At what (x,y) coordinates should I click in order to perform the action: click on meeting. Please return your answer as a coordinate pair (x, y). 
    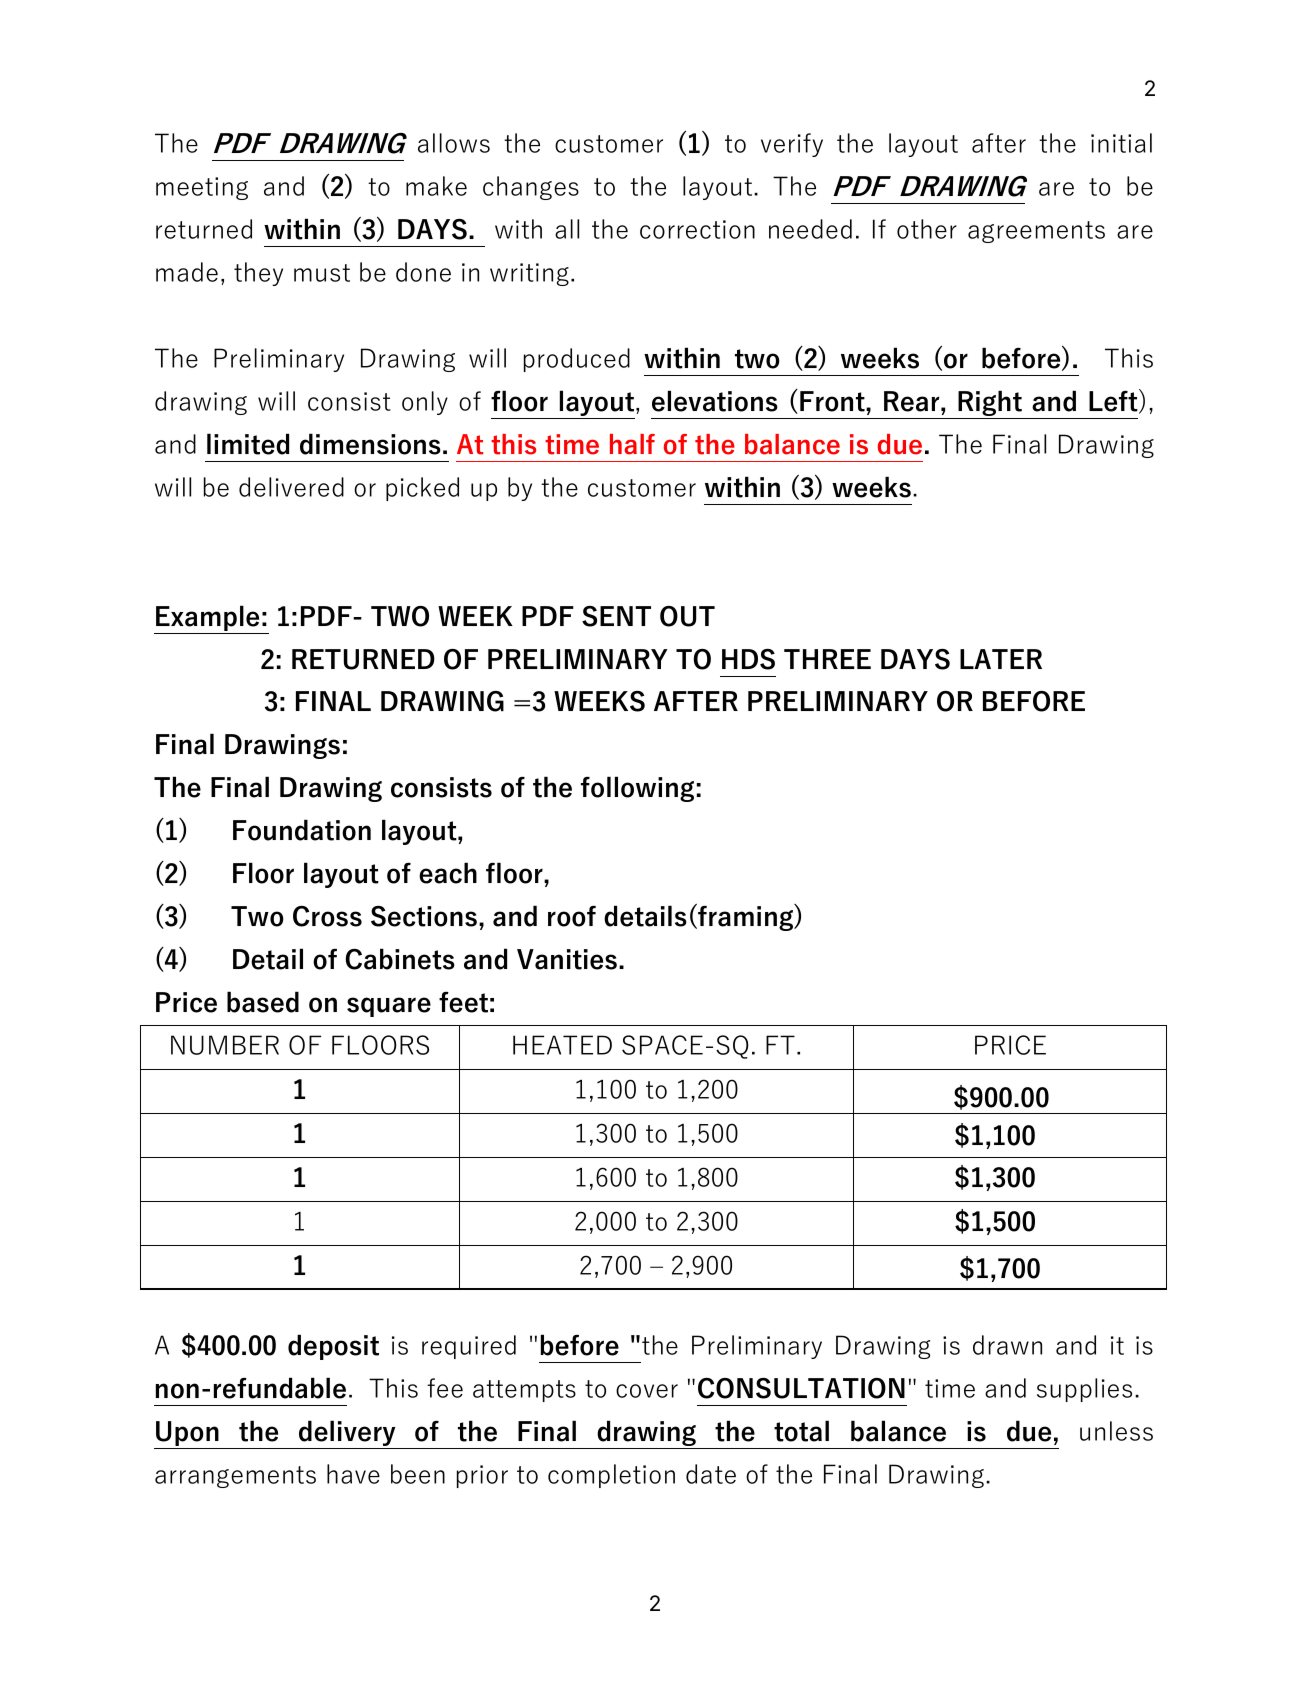
    Looking at the image, I should click on (202, 188).
